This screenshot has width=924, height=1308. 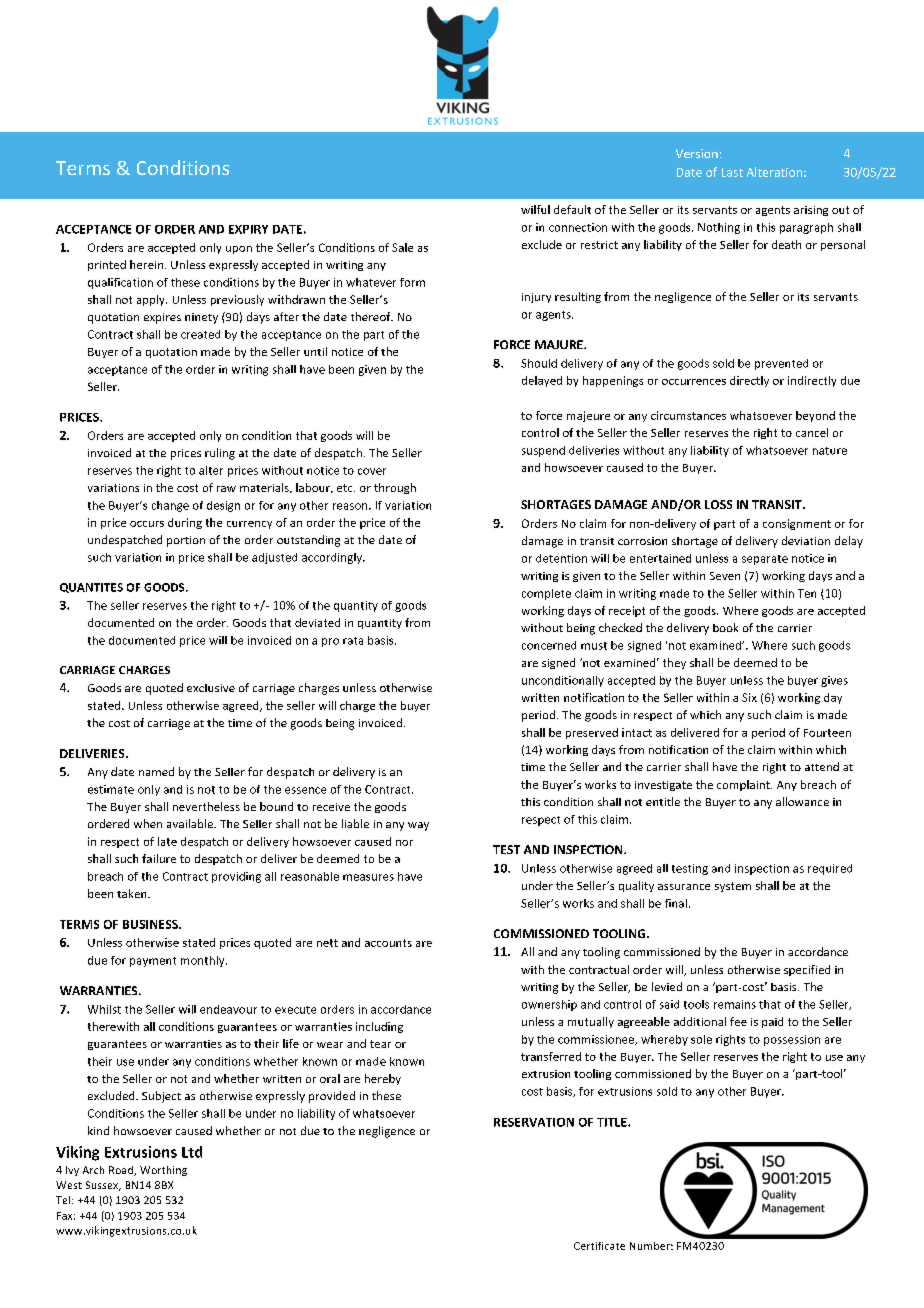 What do you see at coordinates (781, 364) in the screenshot?
I see `prevented` at bounding box center [781, 364].
